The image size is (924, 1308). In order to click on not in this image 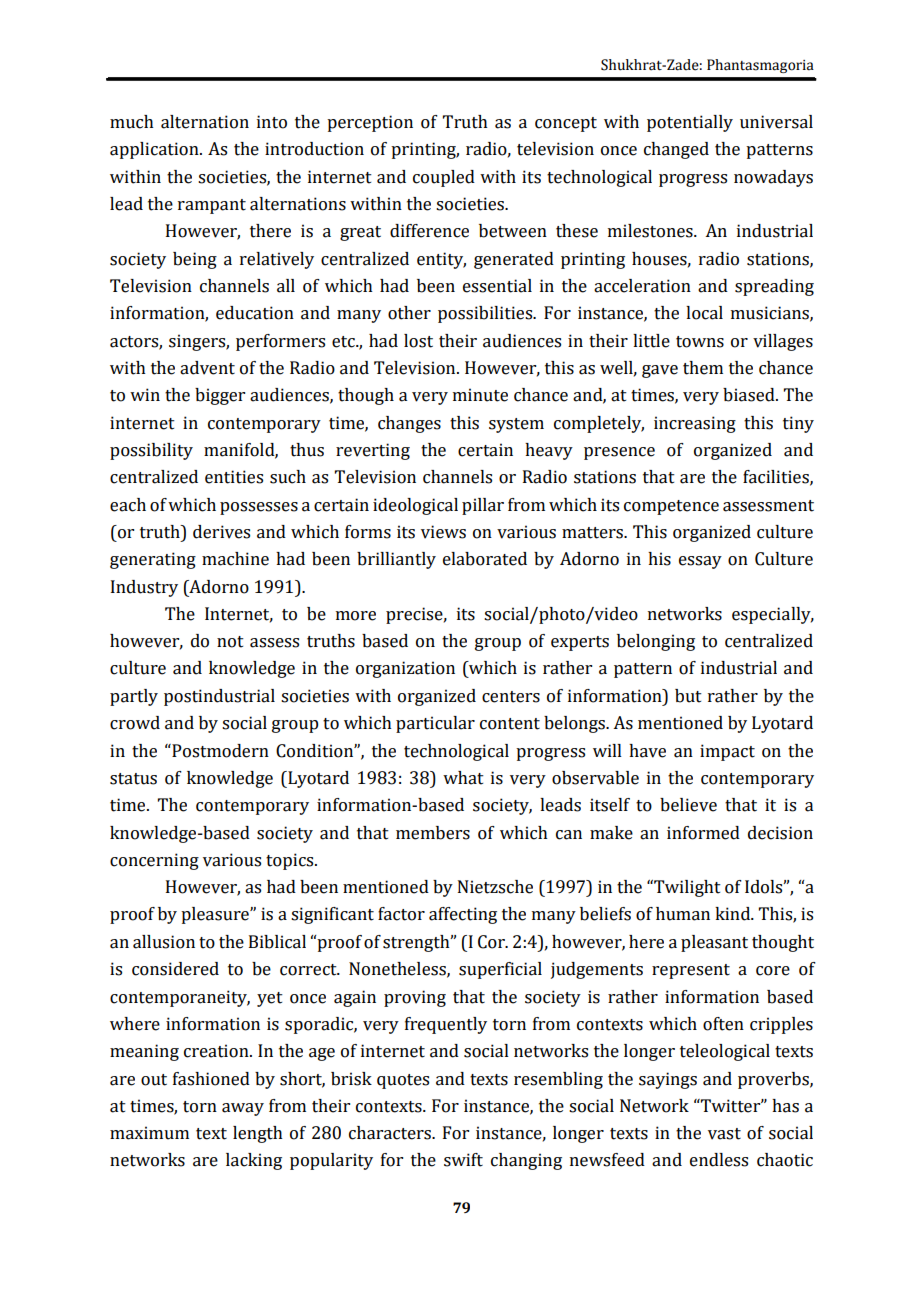, I will do `click(230, 642)`.
